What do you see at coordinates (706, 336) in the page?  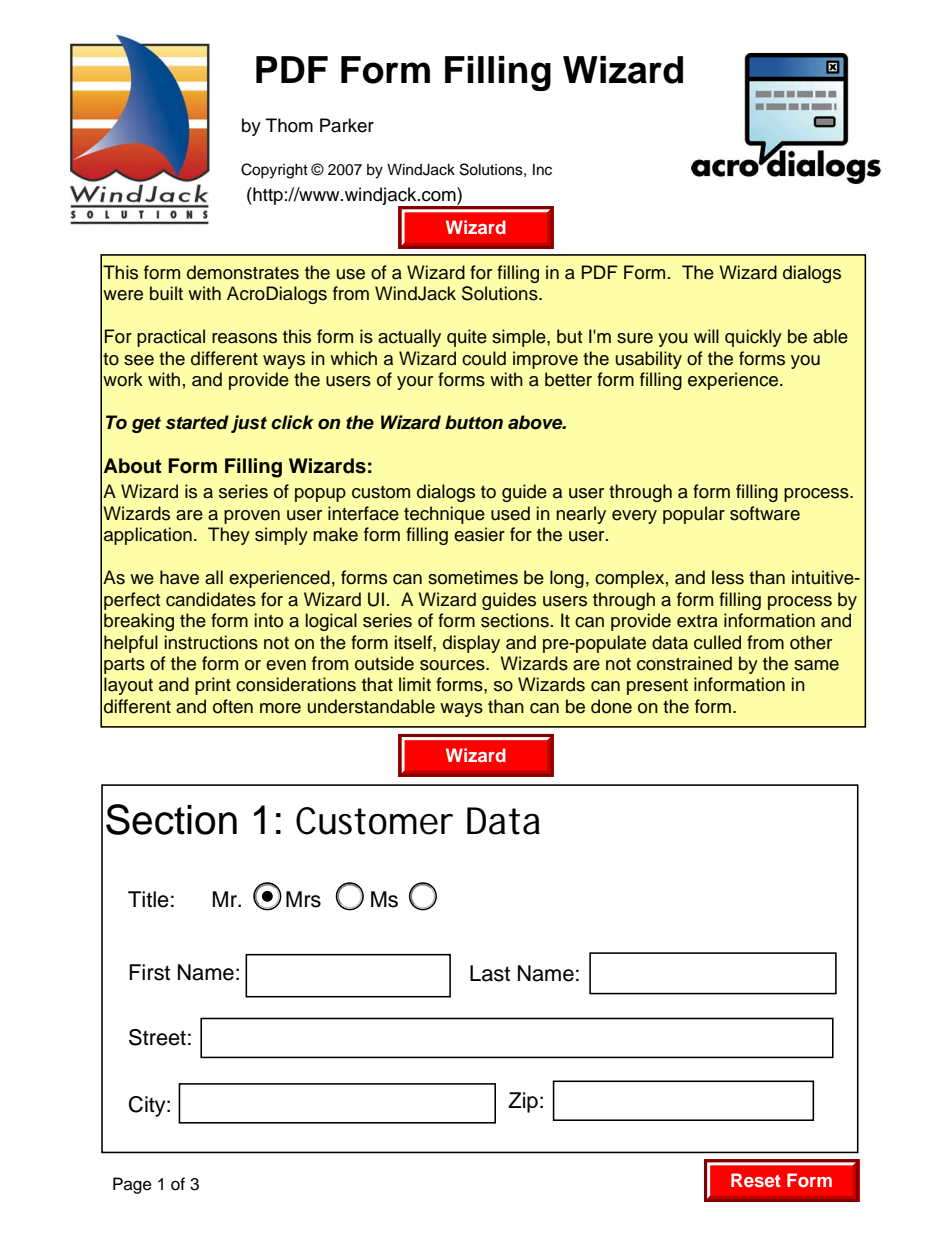 I see `will` at bounding box center [706, 336].
